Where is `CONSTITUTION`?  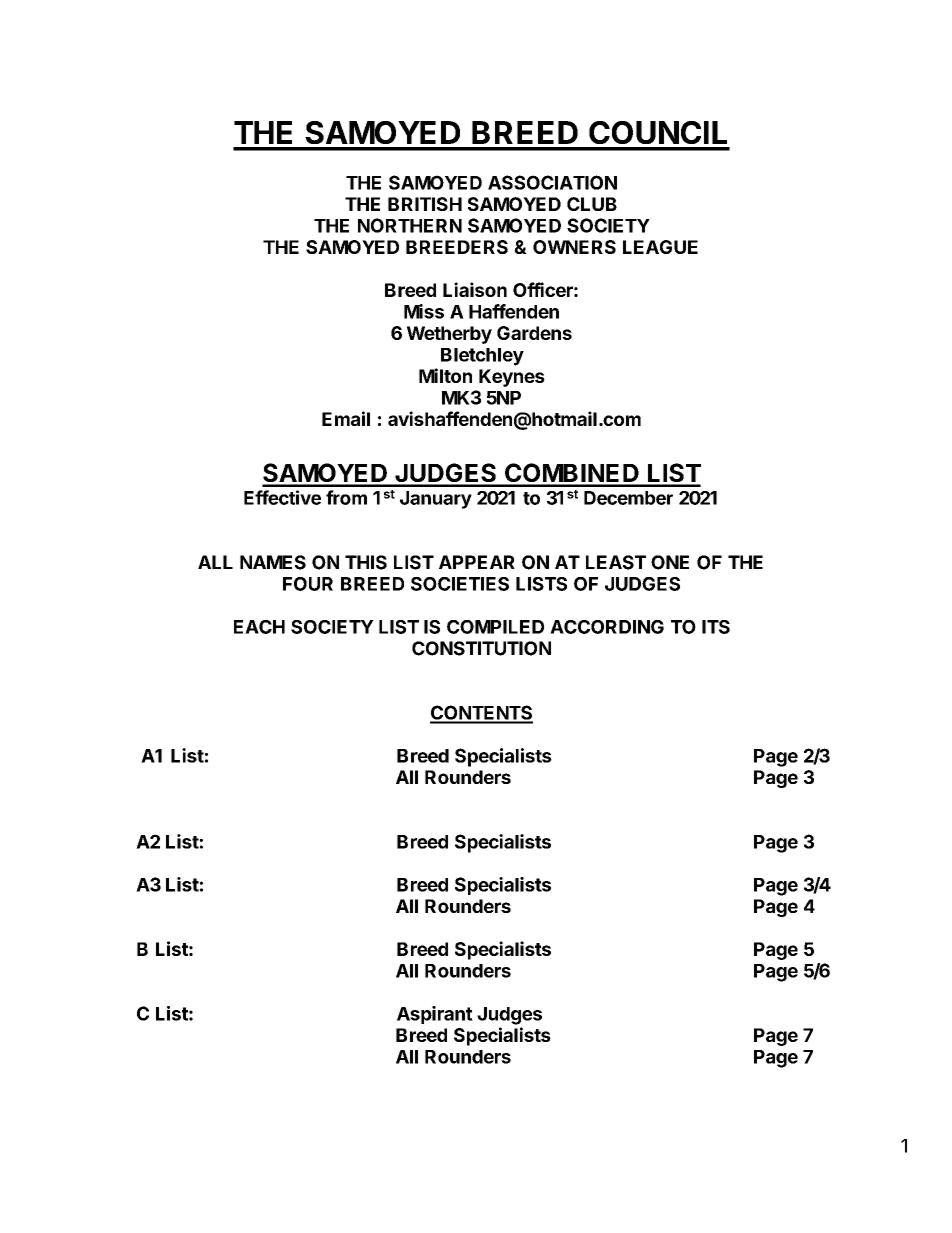
CONSTITUTION is located at coordinates (481, 648).
